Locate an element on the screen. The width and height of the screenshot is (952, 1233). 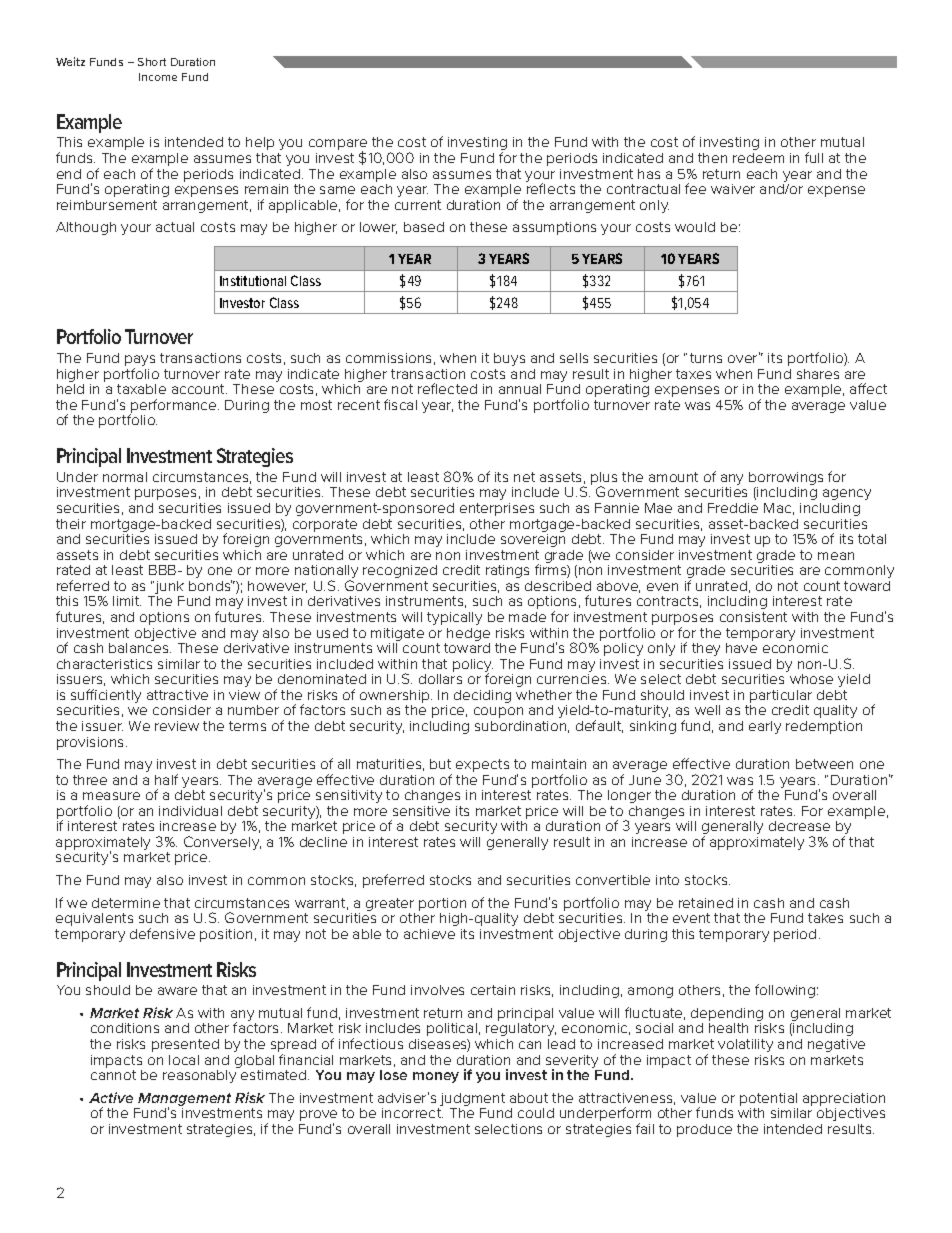
redeem is located at coordinates (758, 158).
